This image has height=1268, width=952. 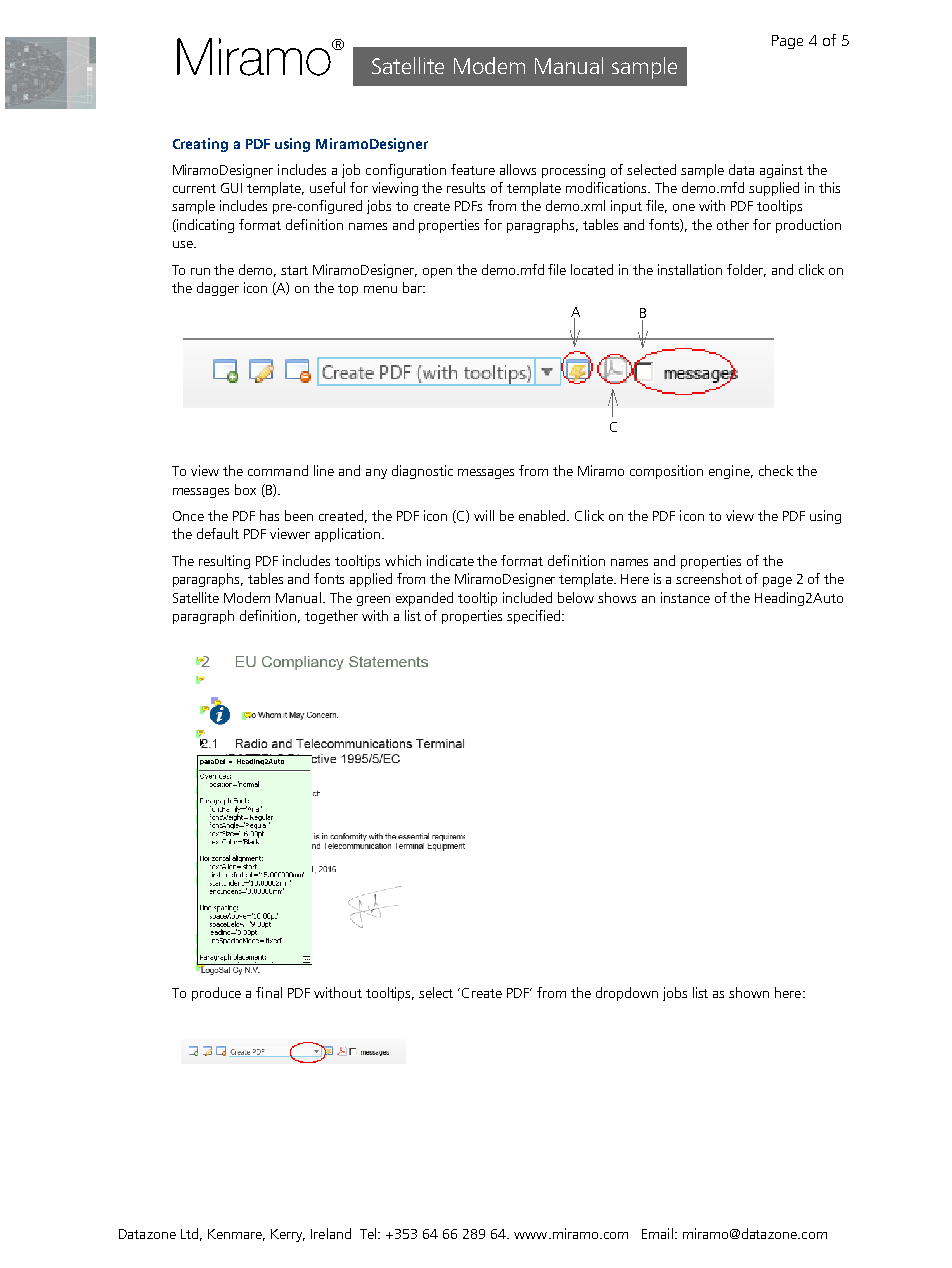 I want to click on shown, so click(x=749, y=992).
